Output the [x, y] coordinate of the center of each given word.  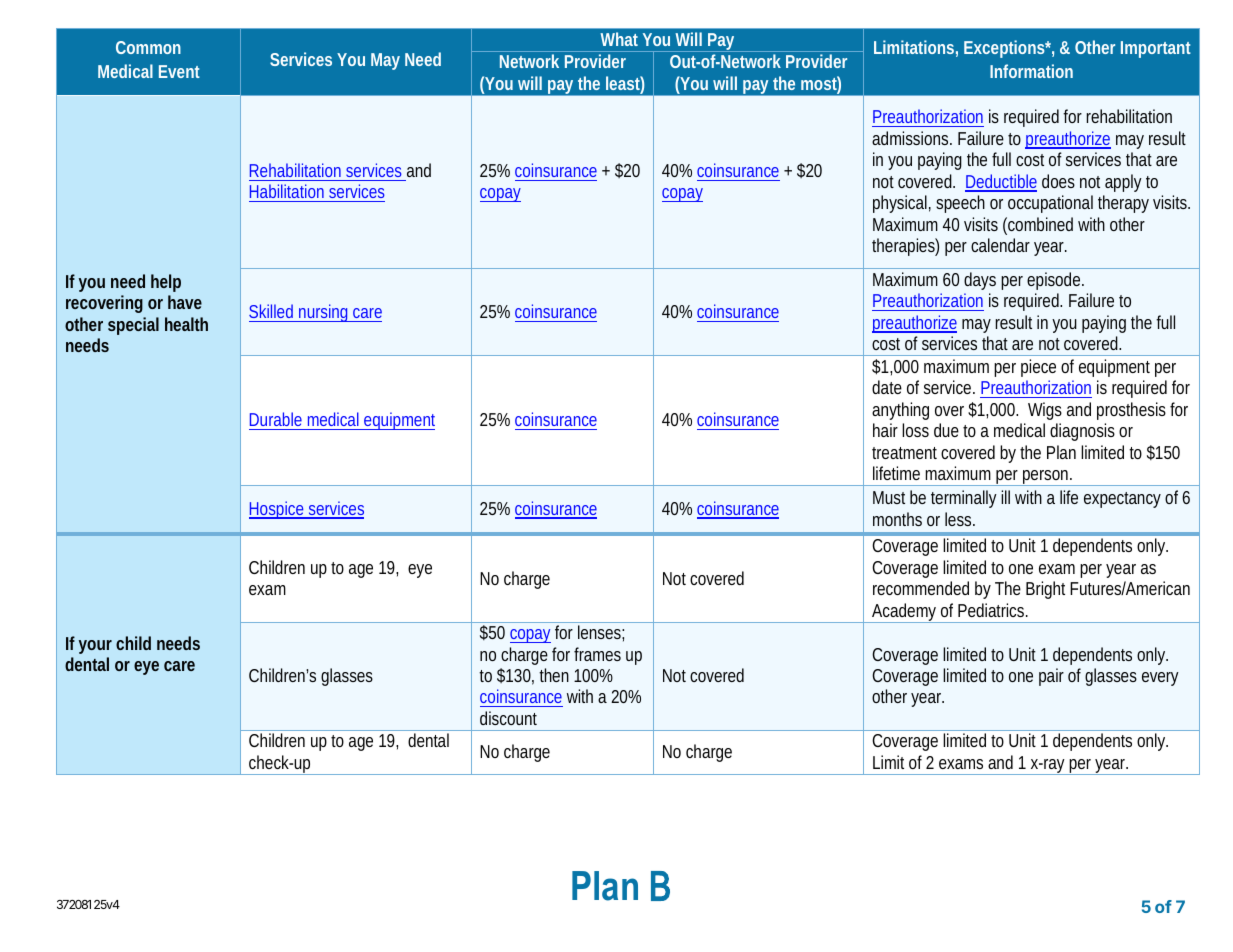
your [95, 647]
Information [1031, 71]
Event [179, 71]
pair [1051, 677]
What [619, 39]
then [554, 675]
